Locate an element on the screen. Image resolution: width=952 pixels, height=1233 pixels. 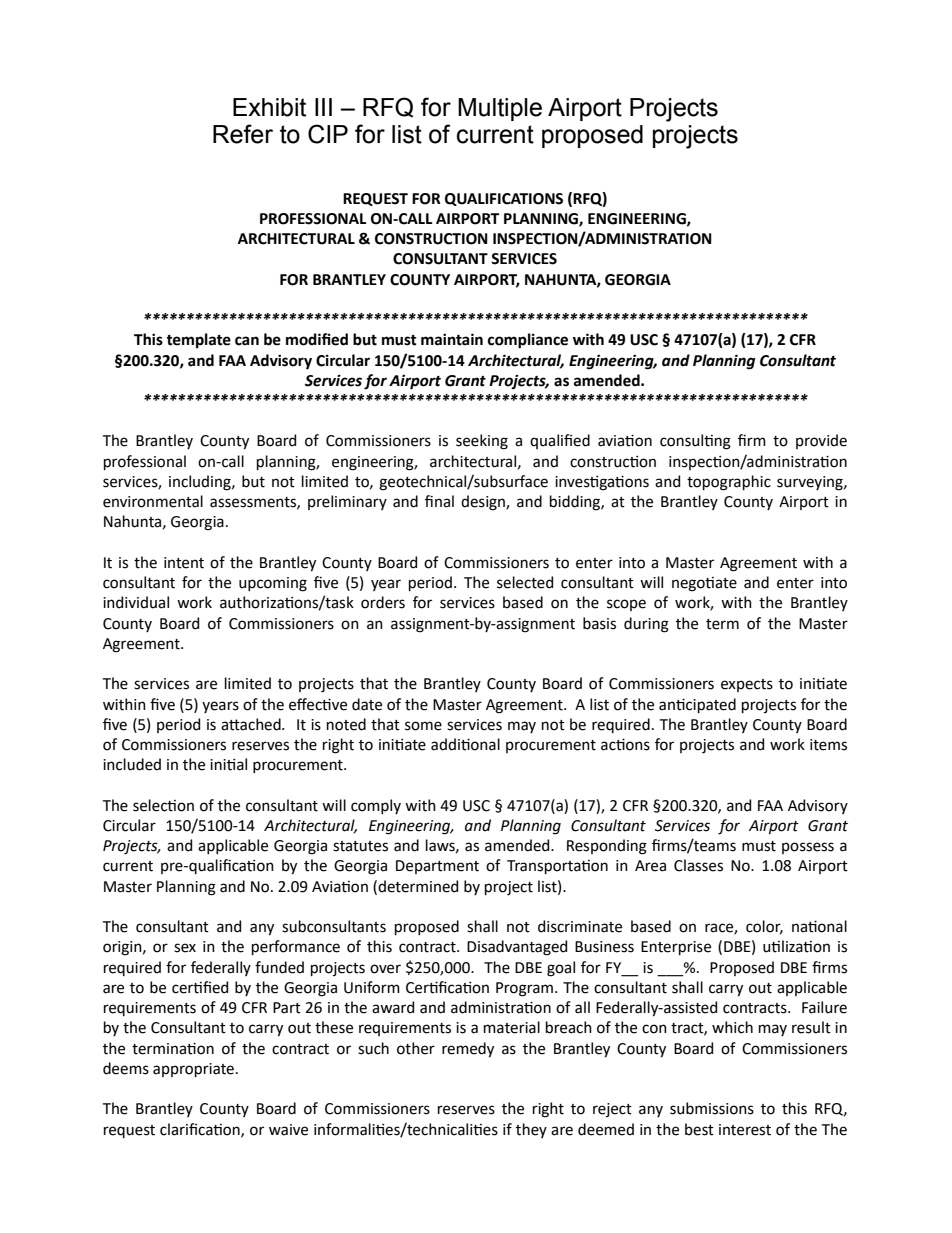
Multiple is located at coordinates (500, 109).
